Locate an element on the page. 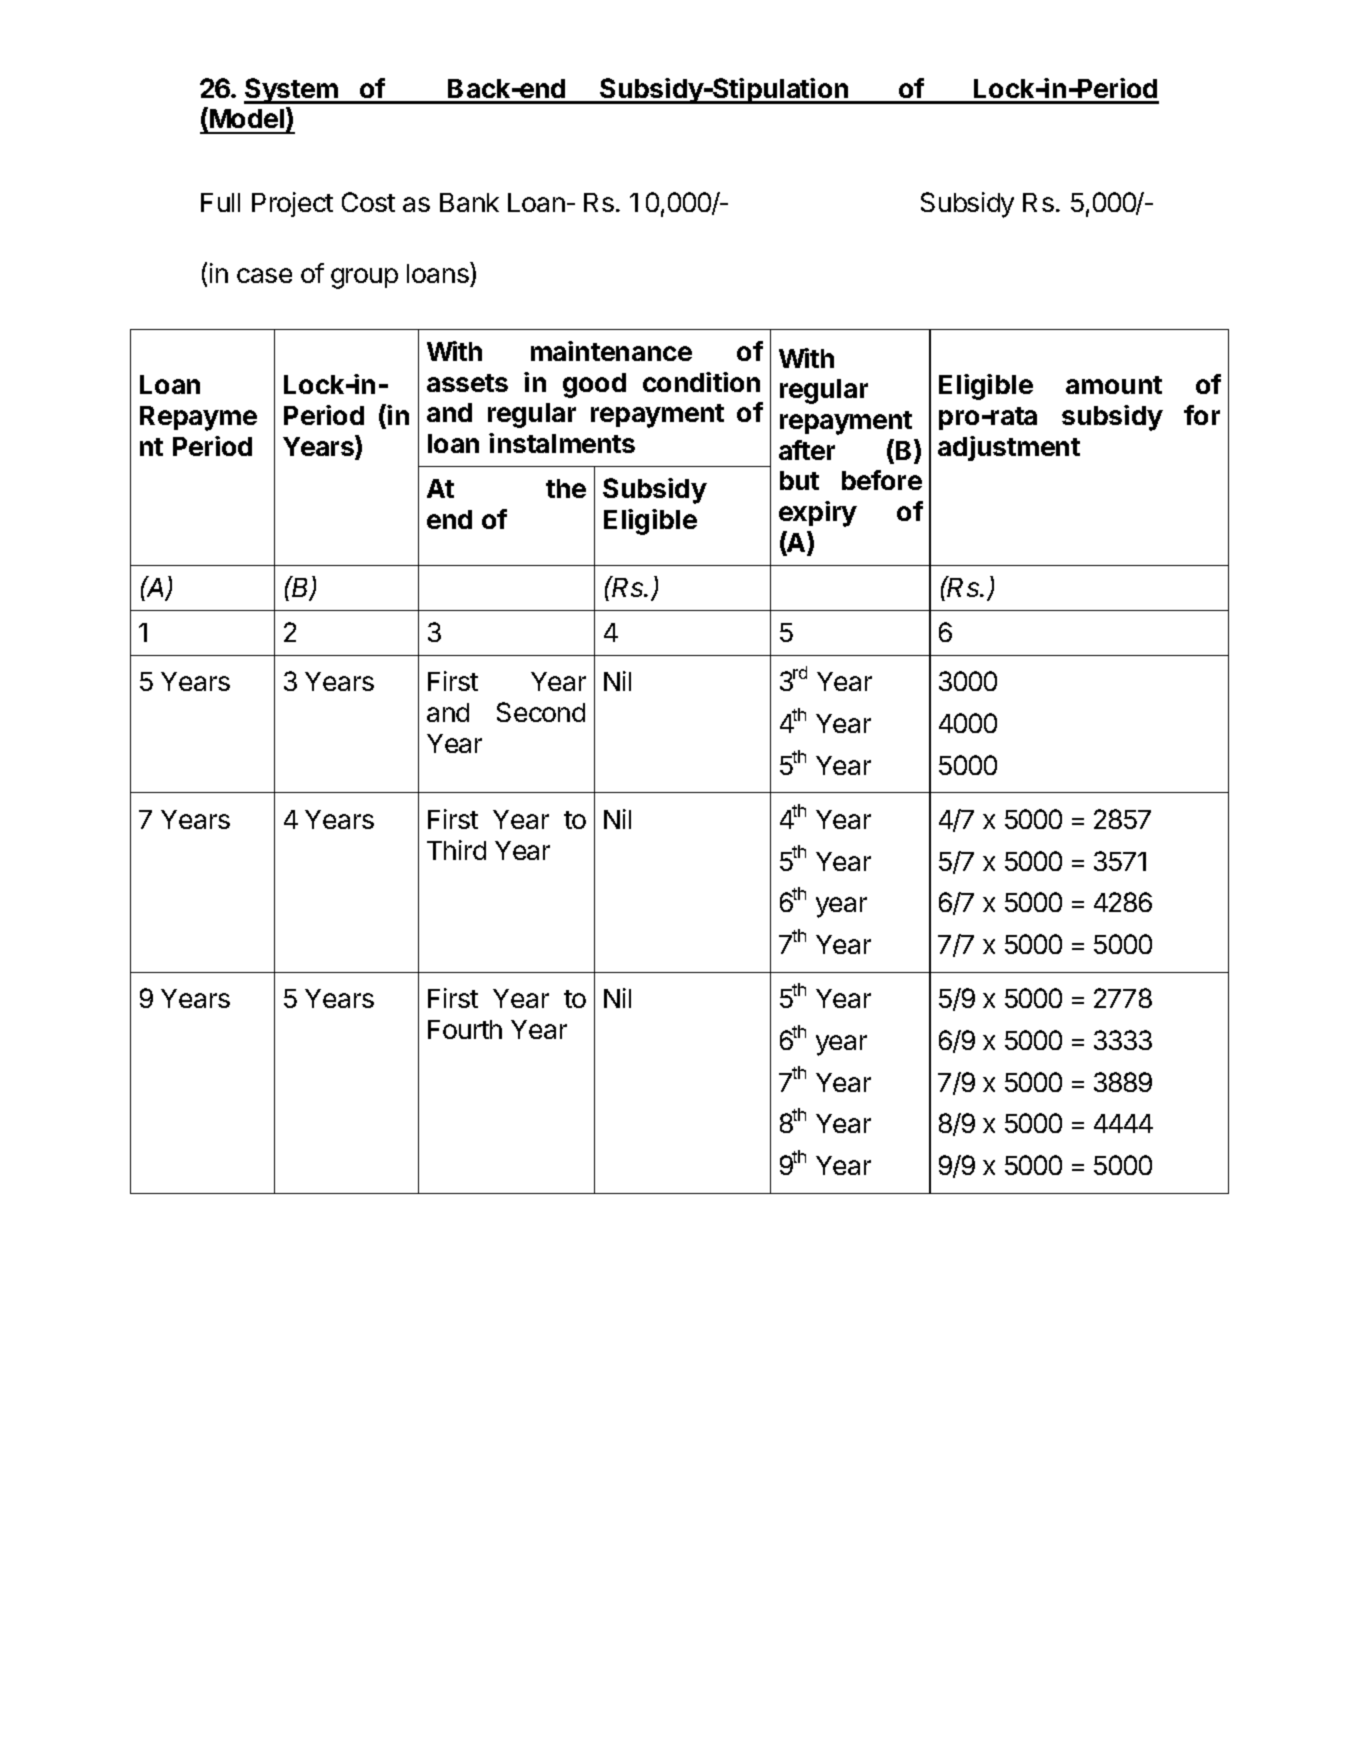 The image size is (1359, 1759). System is located at coordinates (292, 91).
